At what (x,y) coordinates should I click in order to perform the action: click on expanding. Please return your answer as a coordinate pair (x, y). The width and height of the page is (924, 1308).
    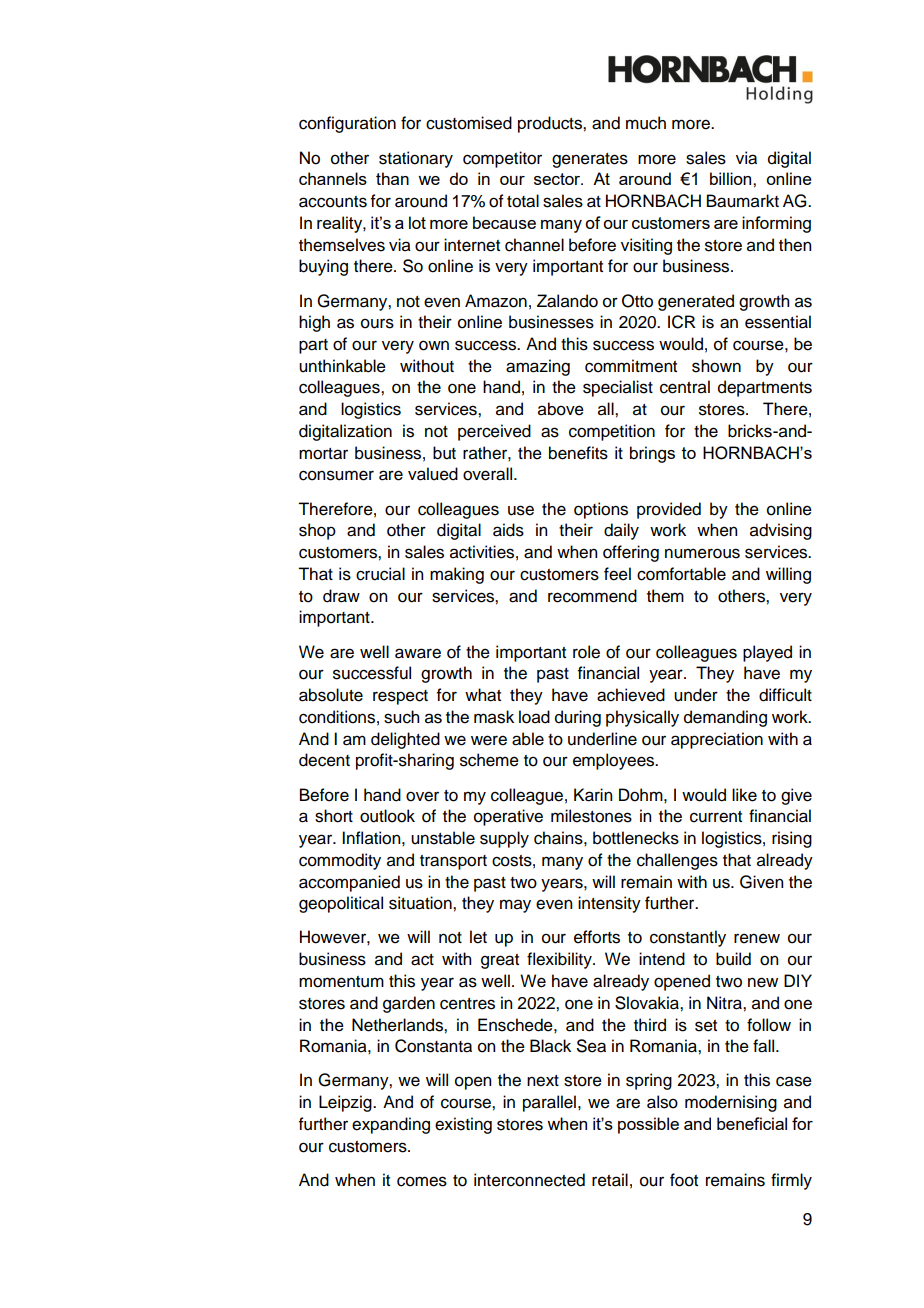
    Looking at the image, I should click on (391, 1125).
